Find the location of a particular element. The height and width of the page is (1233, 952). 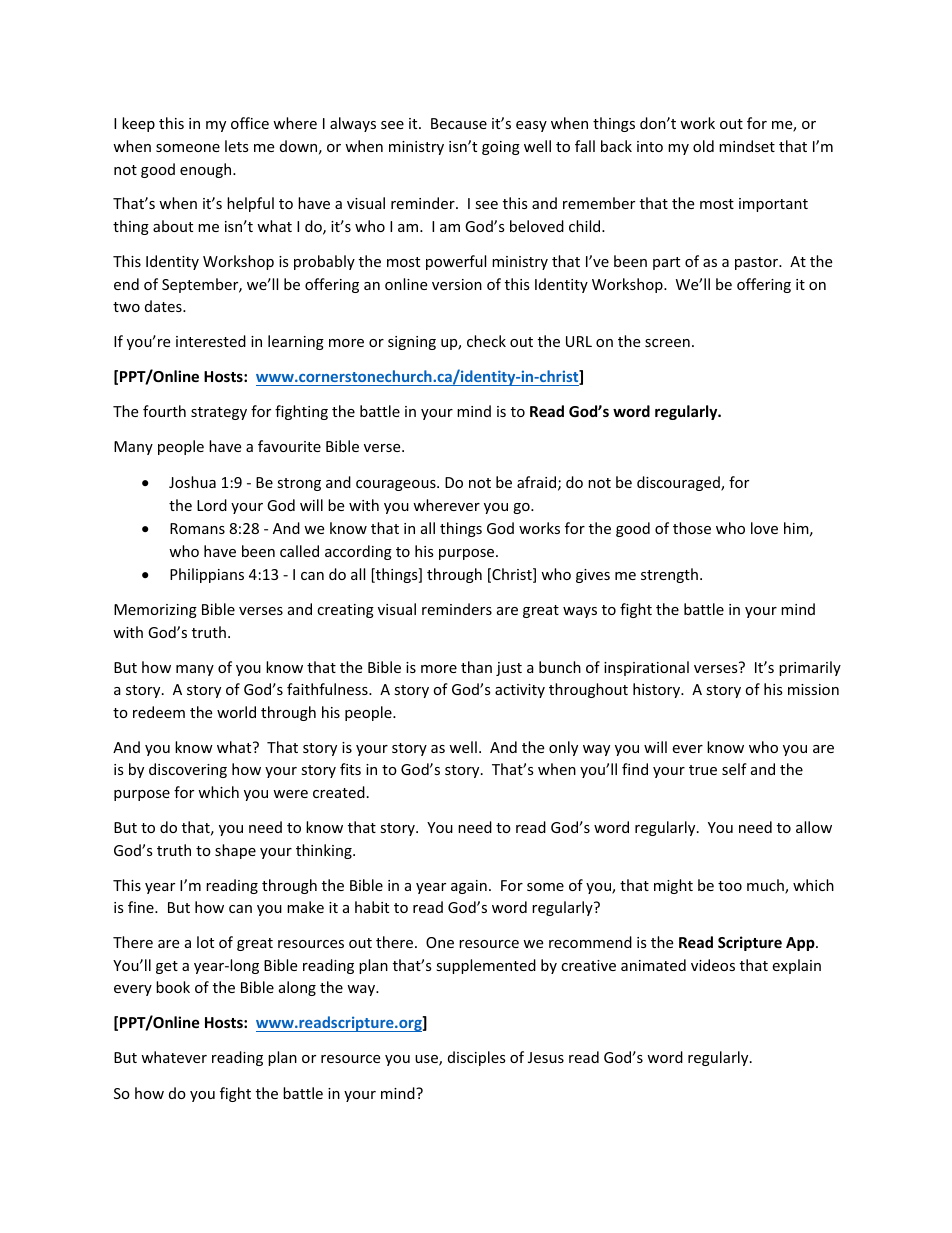

self is located at coordinates (734, 769).
